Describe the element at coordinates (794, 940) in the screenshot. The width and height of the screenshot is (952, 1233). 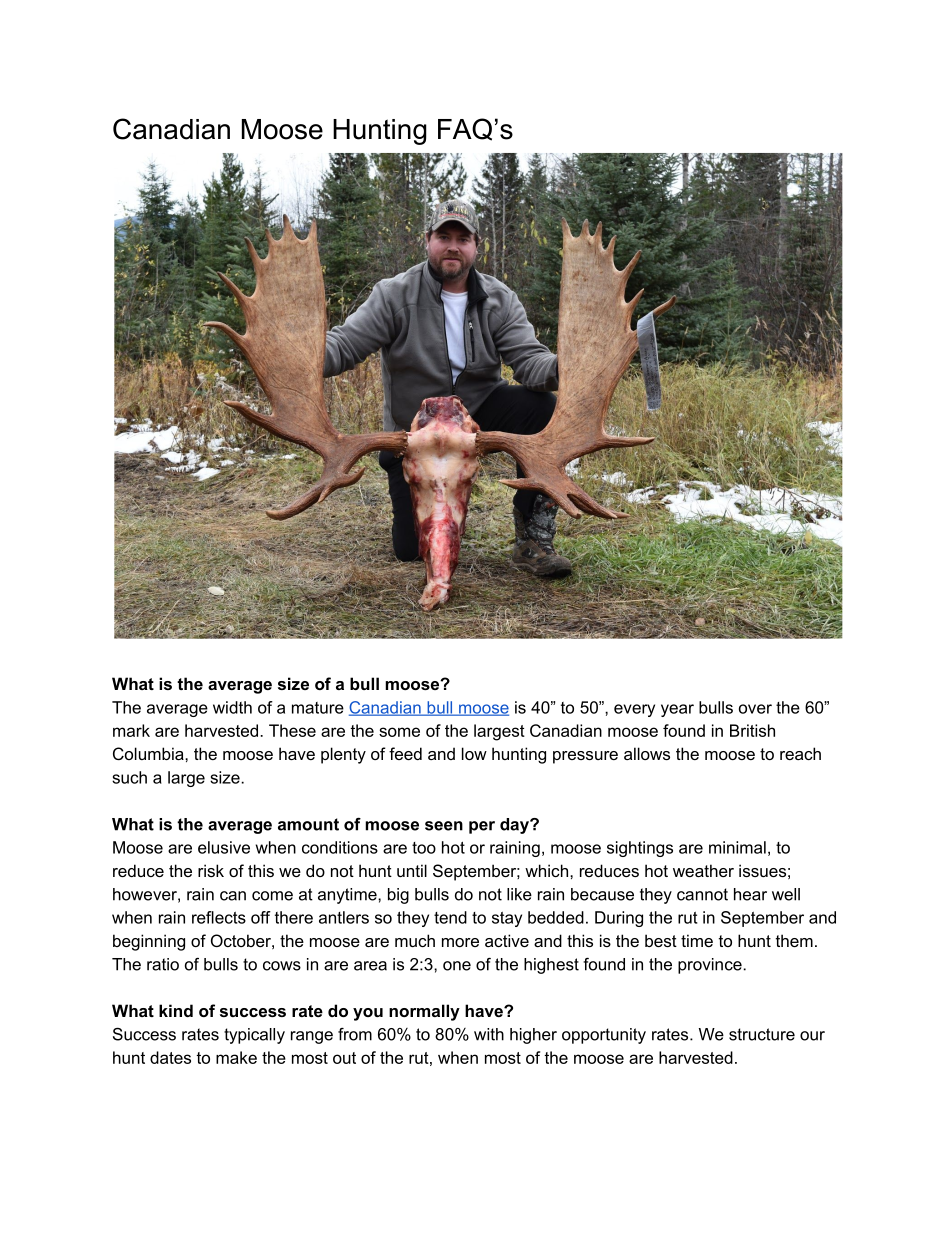
I see `them` at that location.
